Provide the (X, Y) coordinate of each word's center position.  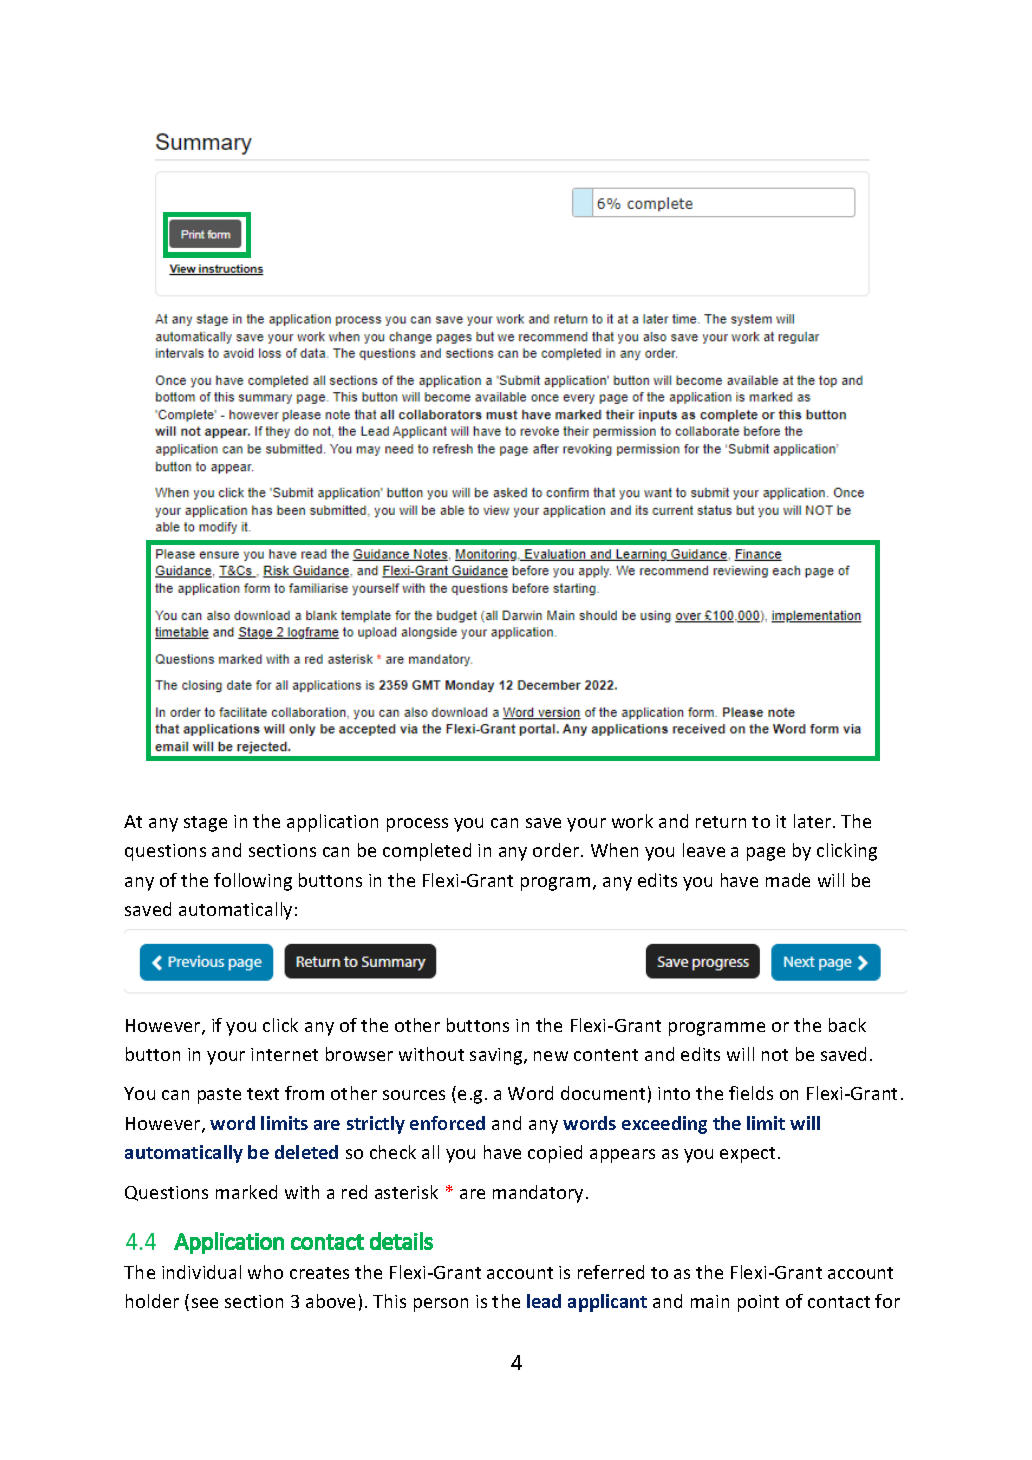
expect (747, 1155)
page (766, 854)
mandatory (540, 1194)
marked (246, 1192)
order (557, 850)
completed (427, 852)
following (253, 882)
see (205, 1303)
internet (284, 1054)
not (775, 1055)
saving (497, 1056)
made (788, 880)
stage (205, 824)
